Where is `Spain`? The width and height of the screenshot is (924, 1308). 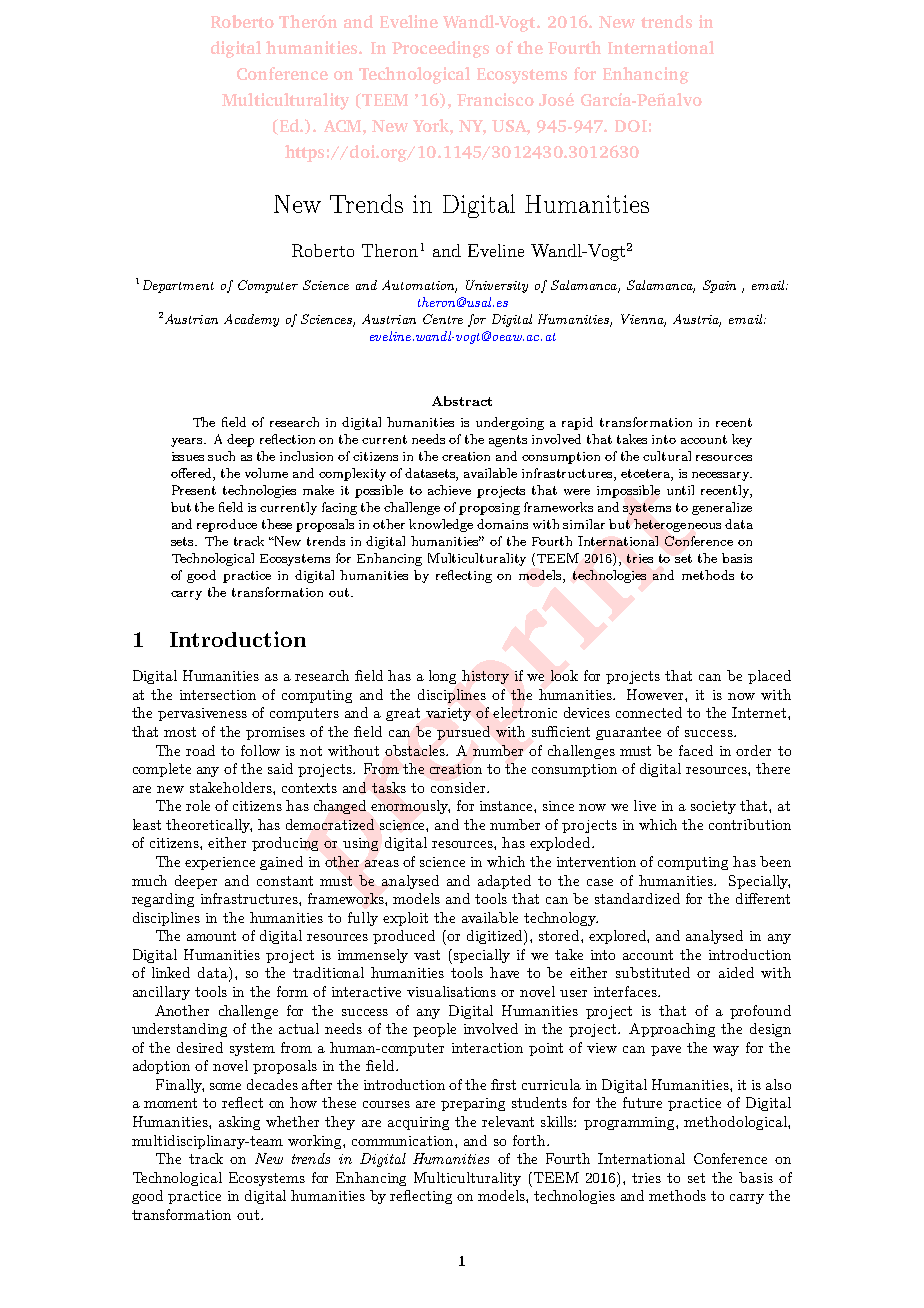 Spain is located at coordinates (719, 286).
